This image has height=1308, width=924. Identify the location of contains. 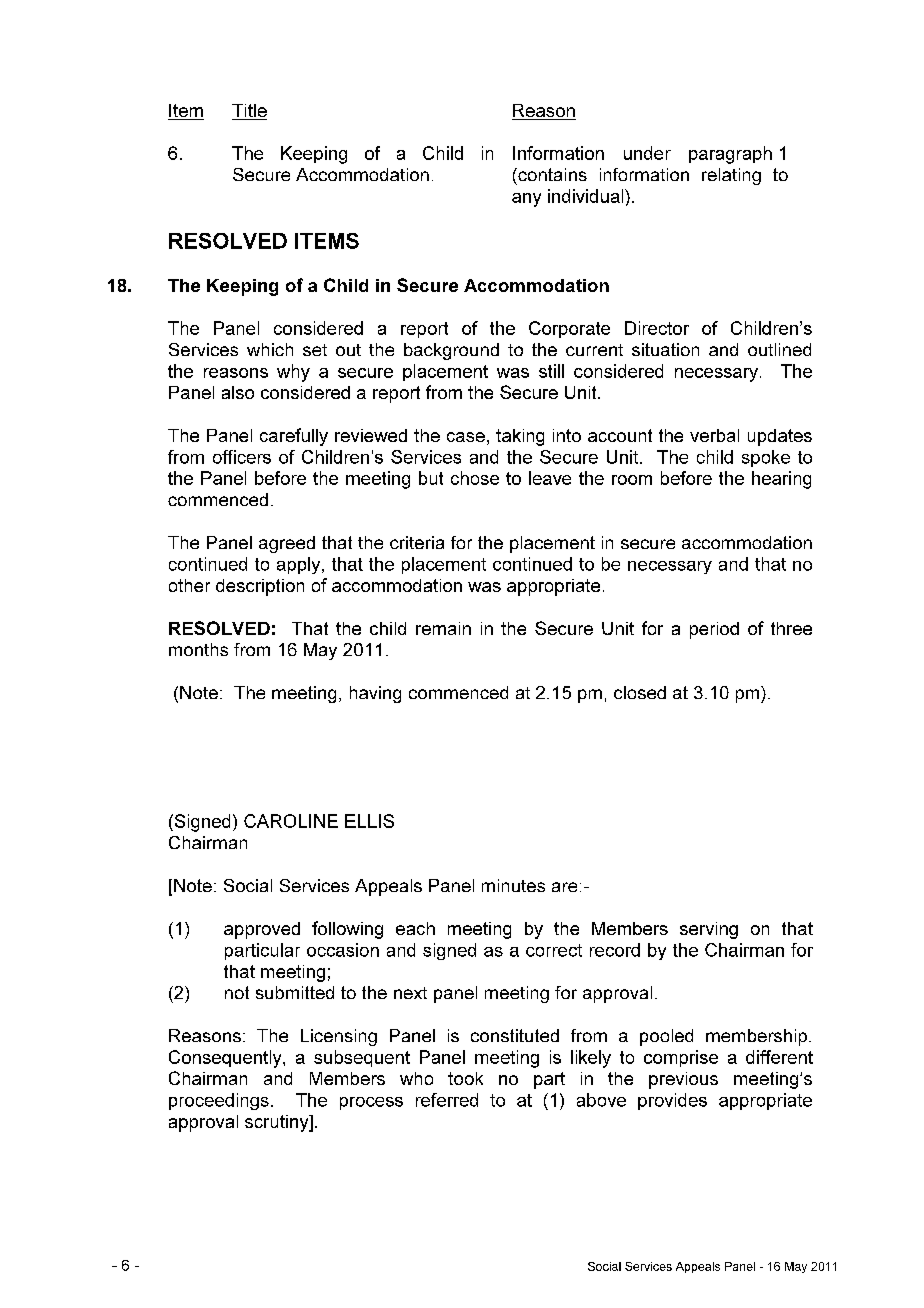
(551, 174).
